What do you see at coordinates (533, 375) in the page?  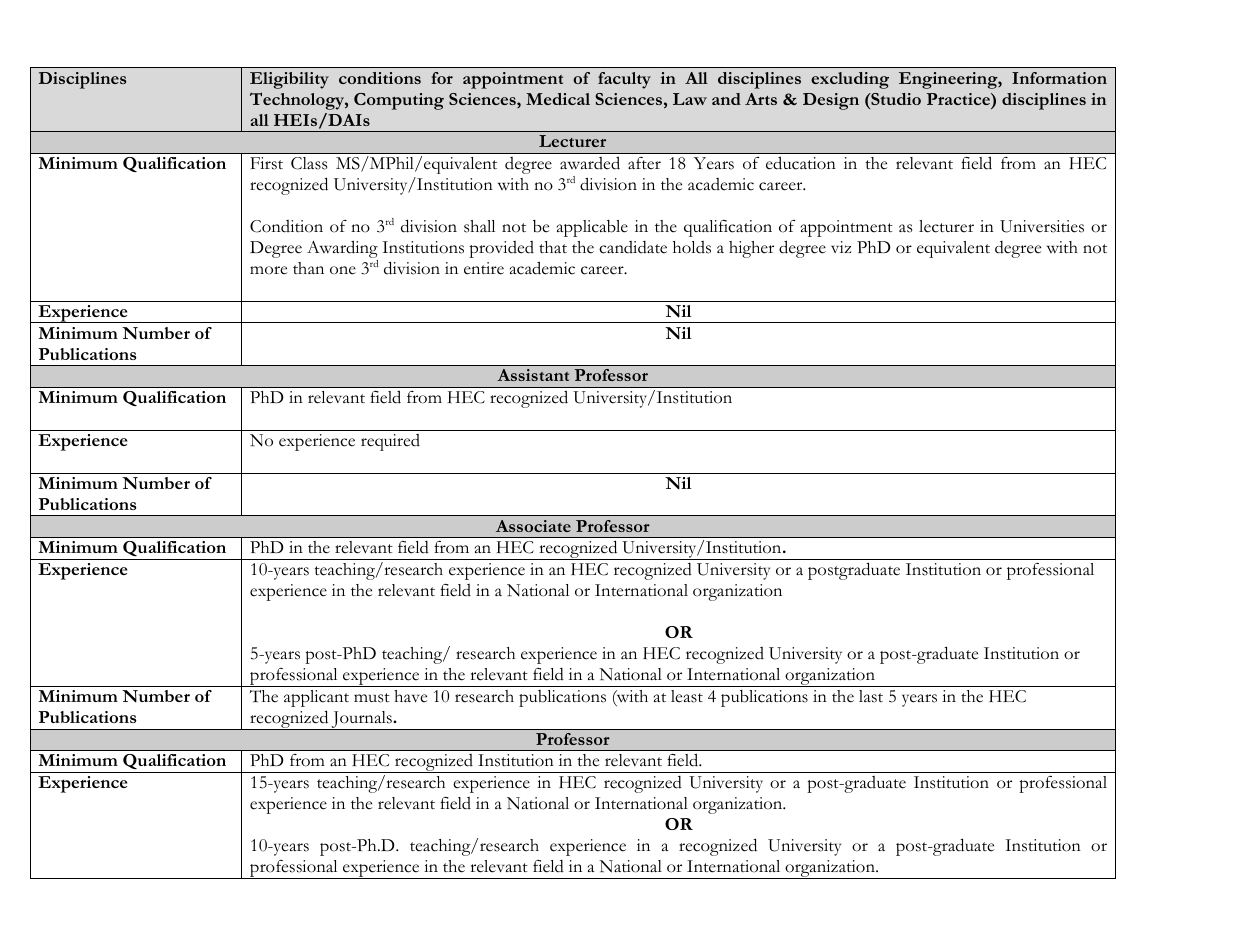 I see `Assistant` at bounding box center [533, 375].
